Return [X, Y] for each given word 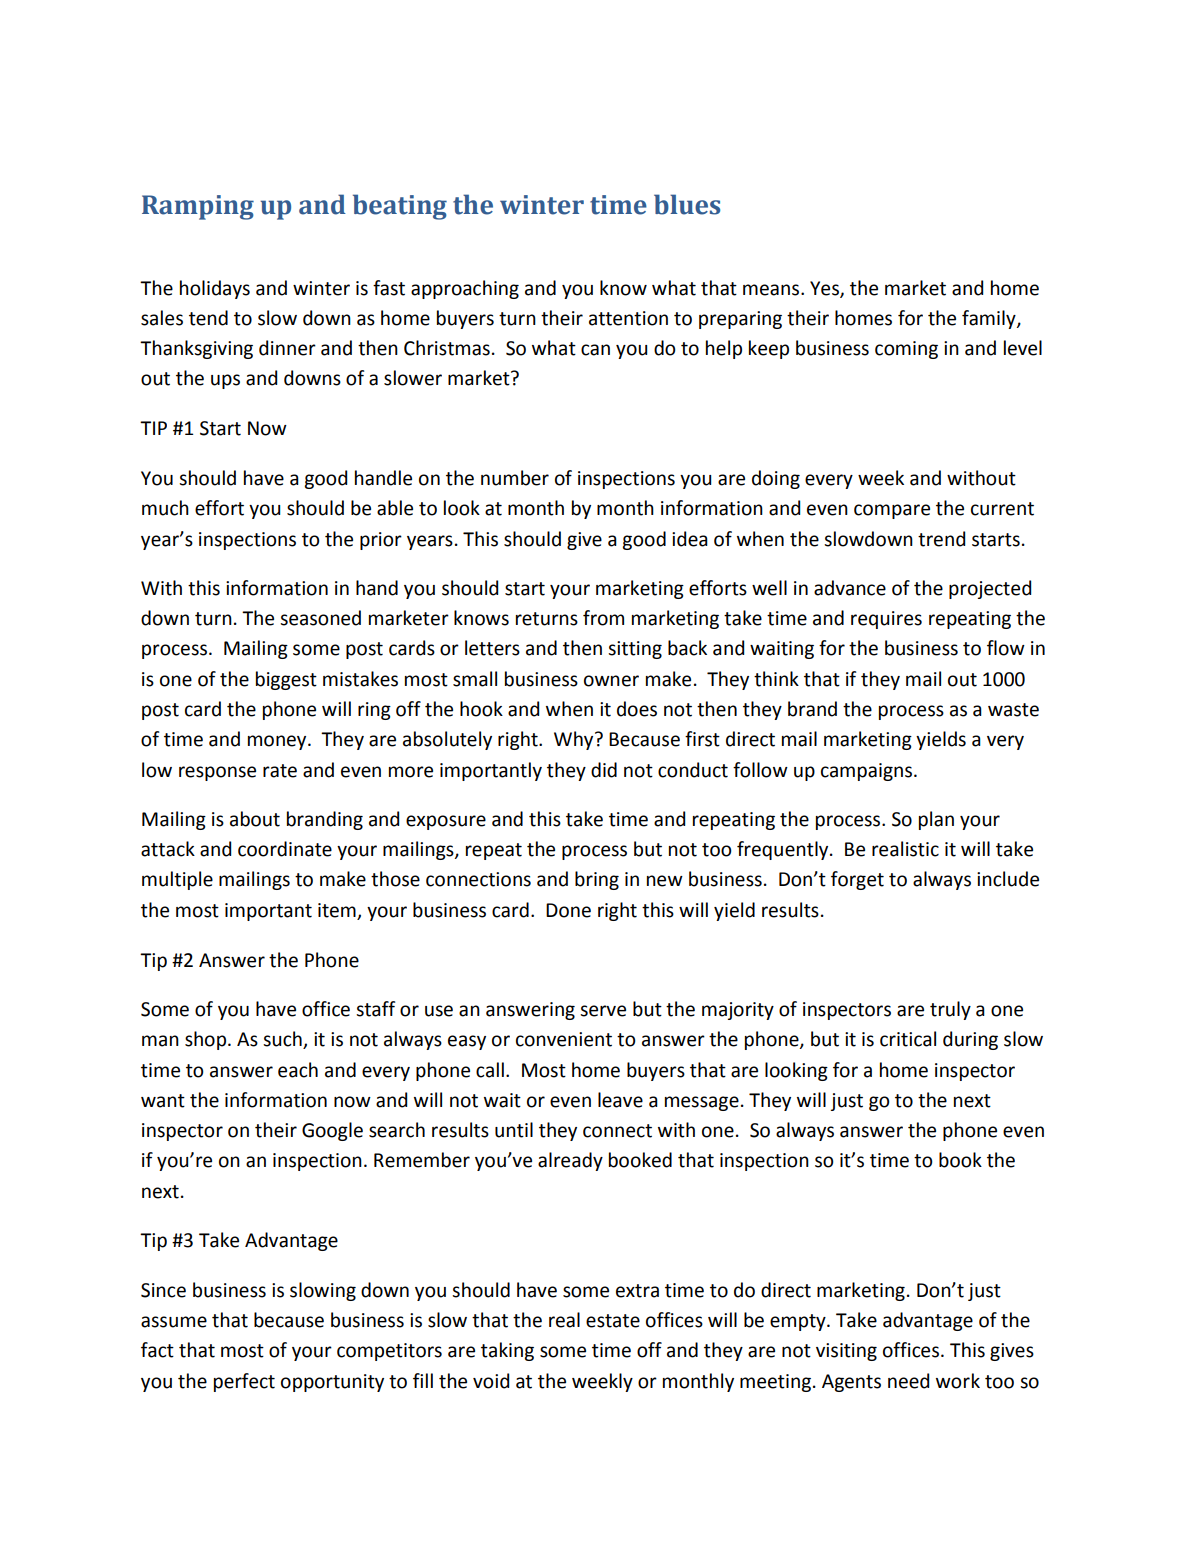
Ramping [198, 207]
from [603, 618]
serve [603, 1011]
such [283, 1040]
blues [687, 204]
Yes [825, 289]
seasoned [320, 618]
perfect [244, 1382]
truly [950, 1010]
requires [886, 620]
